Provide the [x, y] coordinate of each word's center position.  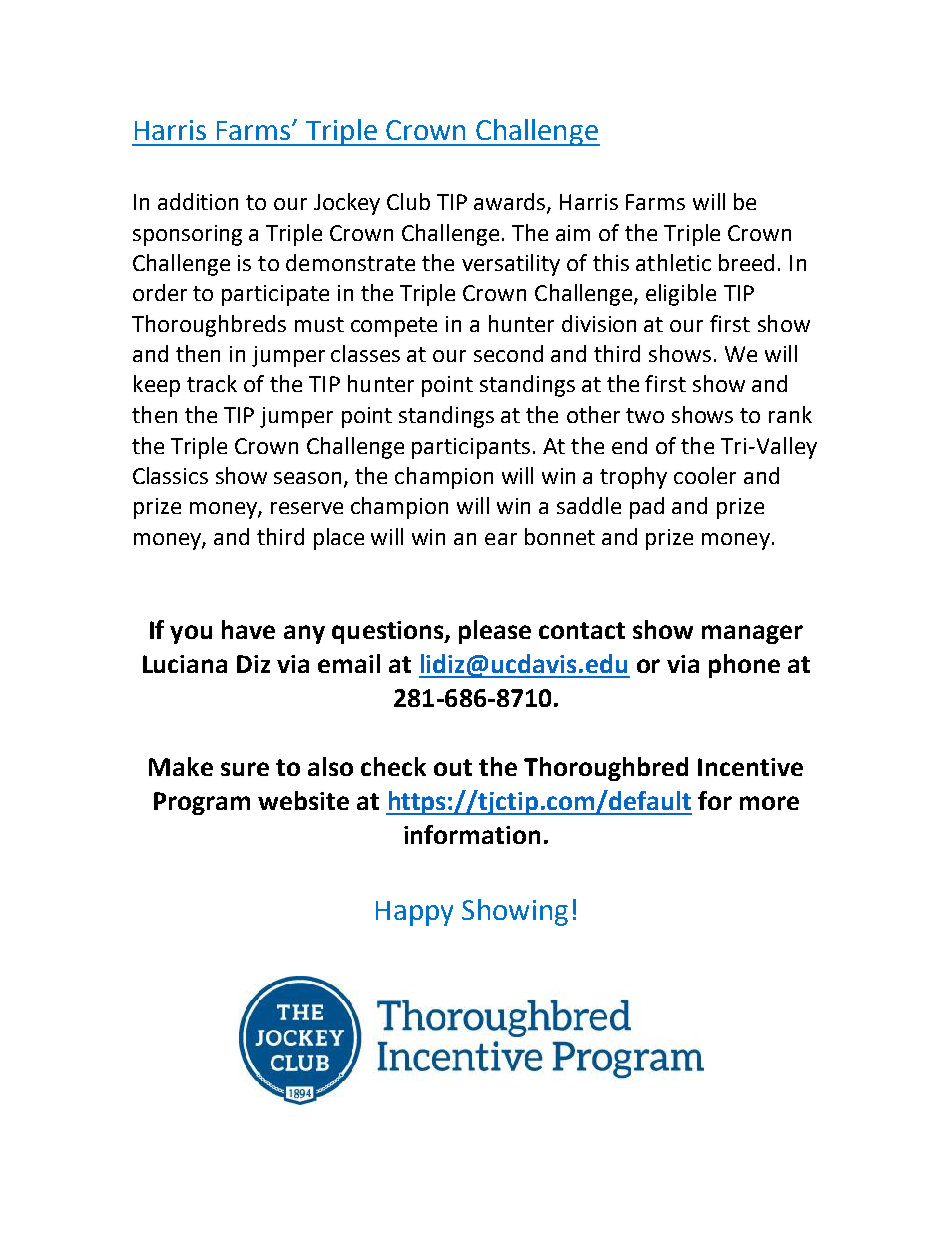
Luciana [185, 664]
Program [202, 803]
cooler [705, 475]
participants [471, 448]
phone [744, 666]
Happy [414, 913]
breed [746, 262]
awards [511, 203]
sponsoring [187, 235]
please [495, 632]
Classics [170, 475]
